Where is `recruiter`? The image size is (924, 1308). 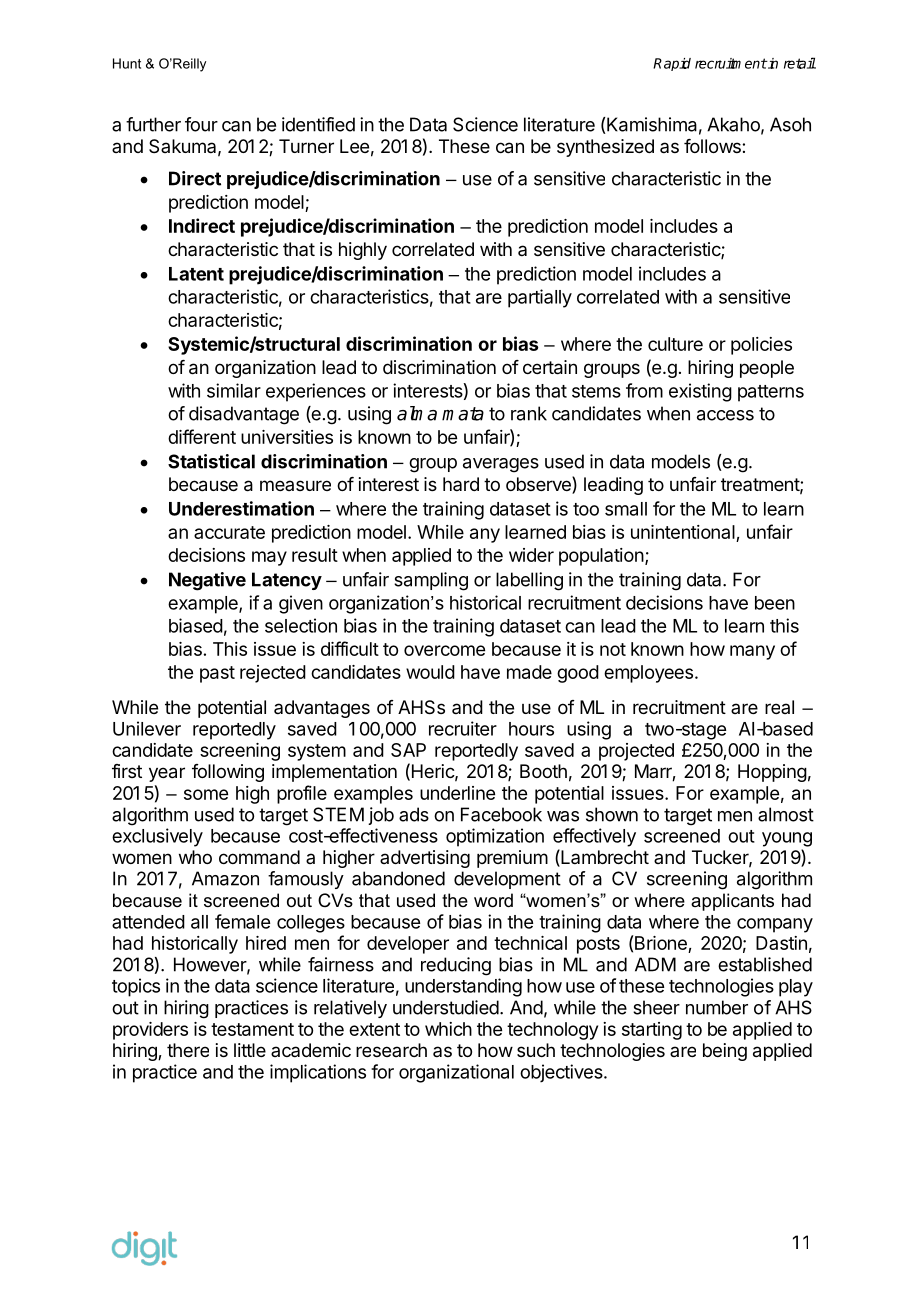
recruiter is located at coordinates (463, 728).
